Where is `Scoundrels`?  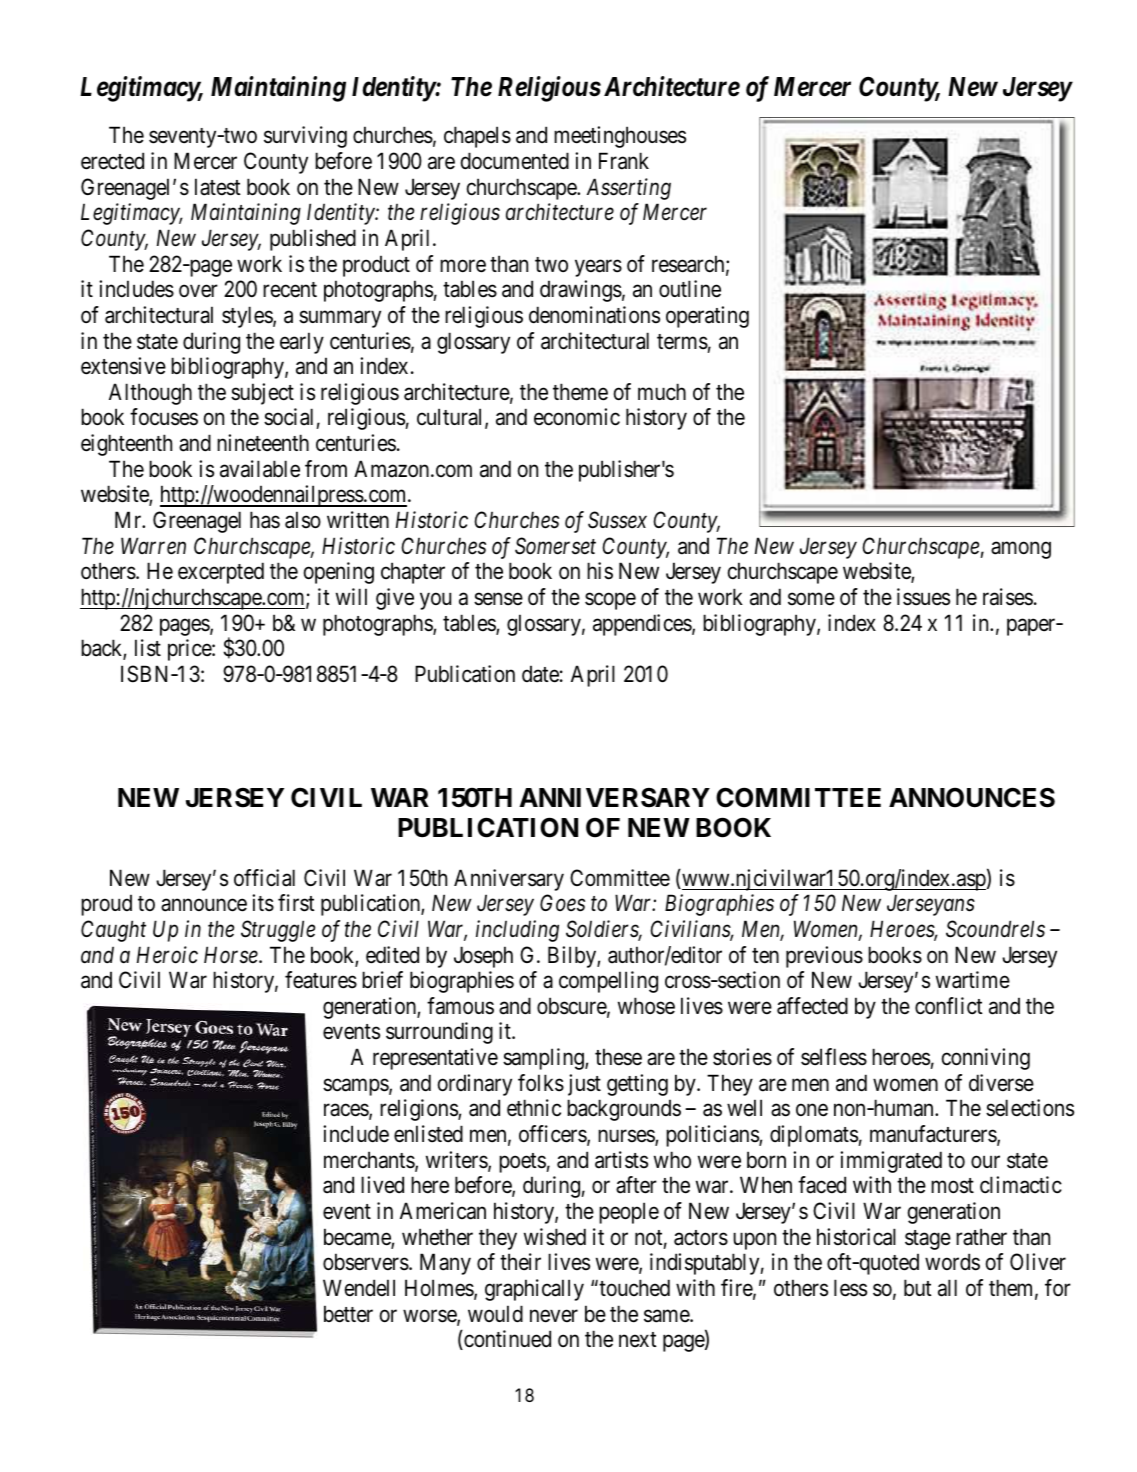
Scoundrels is located at coordinates (995, 929).
